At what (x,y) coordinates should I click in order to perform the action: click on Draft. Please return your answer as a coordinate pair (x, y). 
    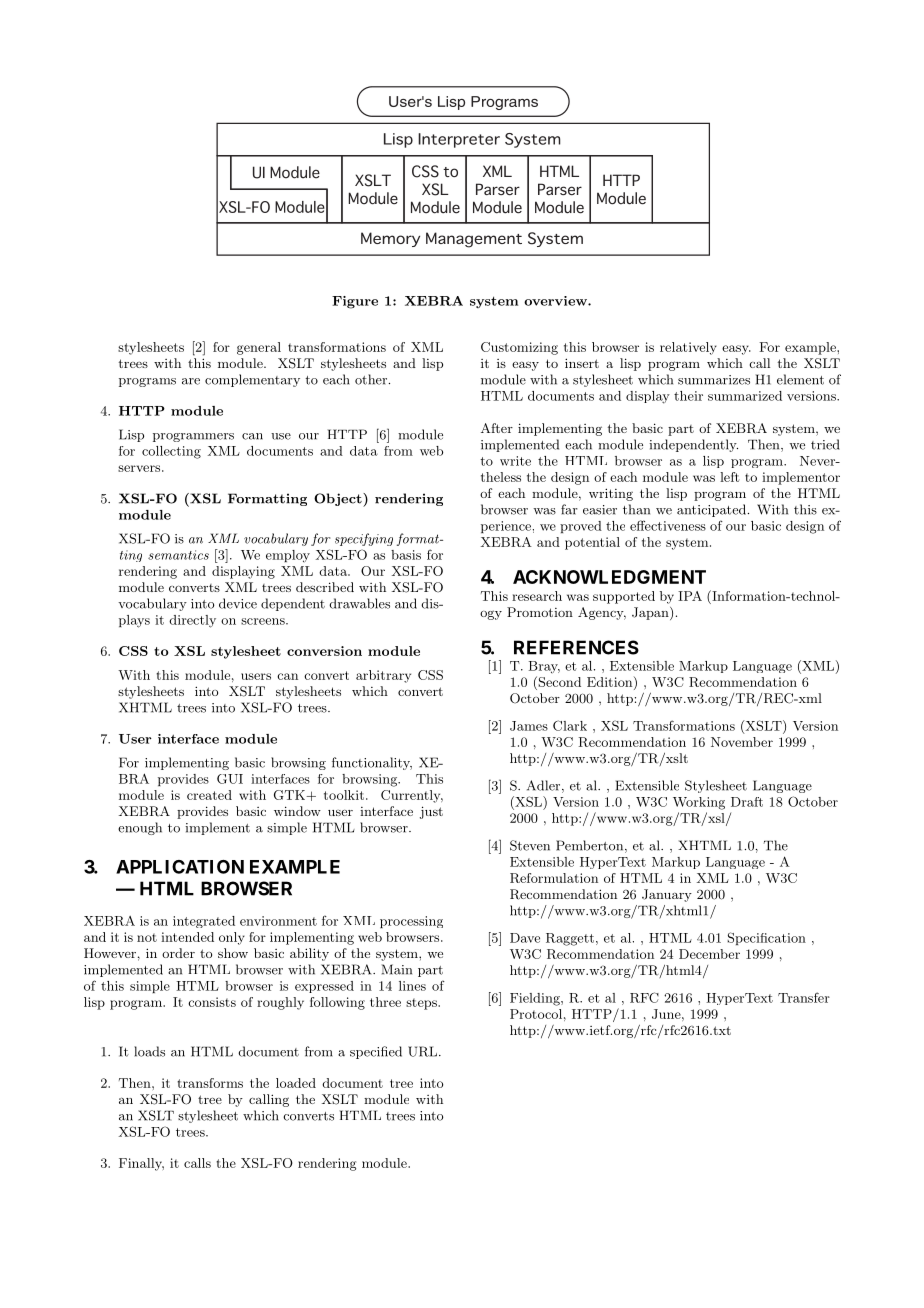
    Looking at the image, I should click on (747, 802).
